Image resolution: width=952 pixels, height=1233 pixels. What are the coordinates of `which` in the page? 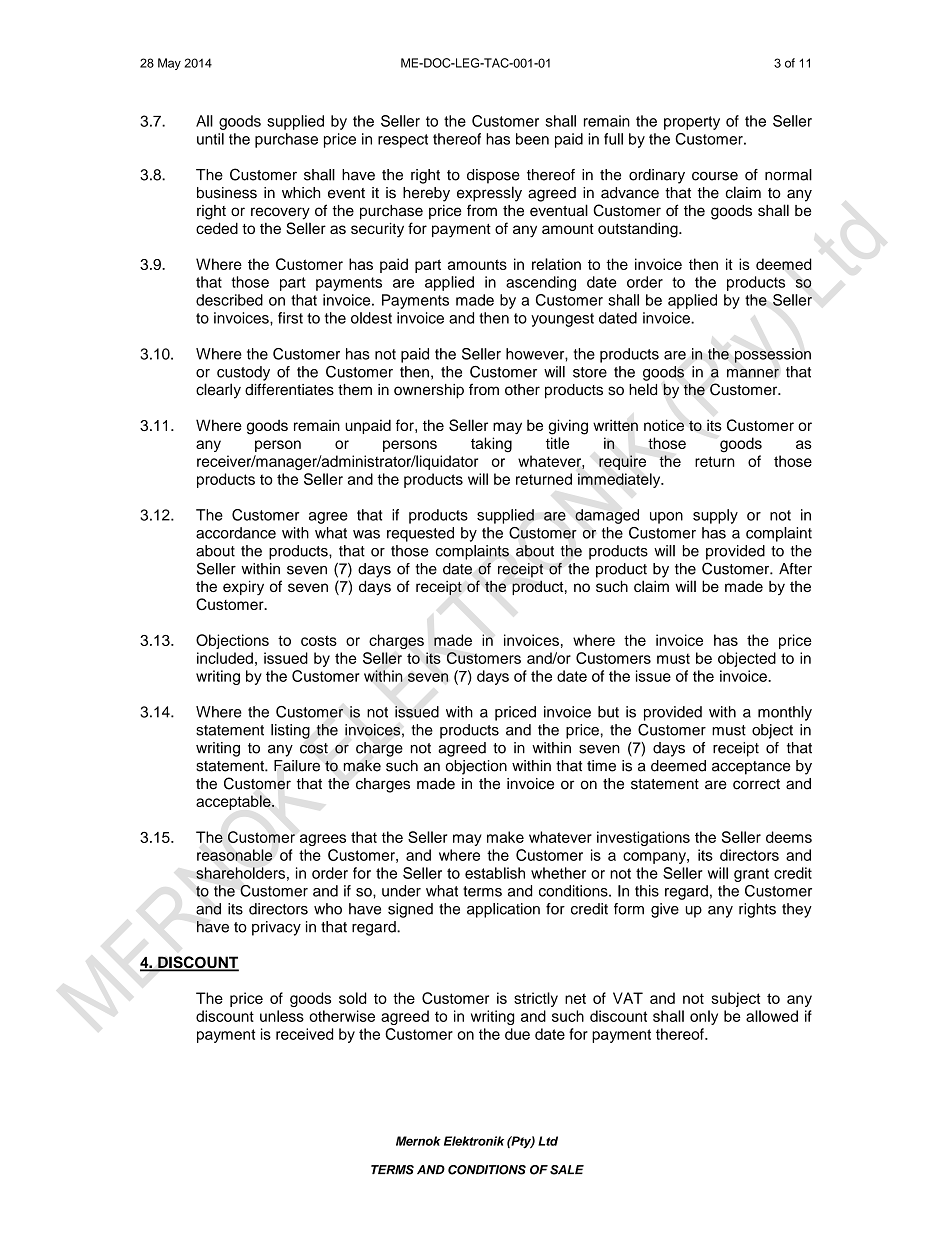 It's located at (301, 193).
